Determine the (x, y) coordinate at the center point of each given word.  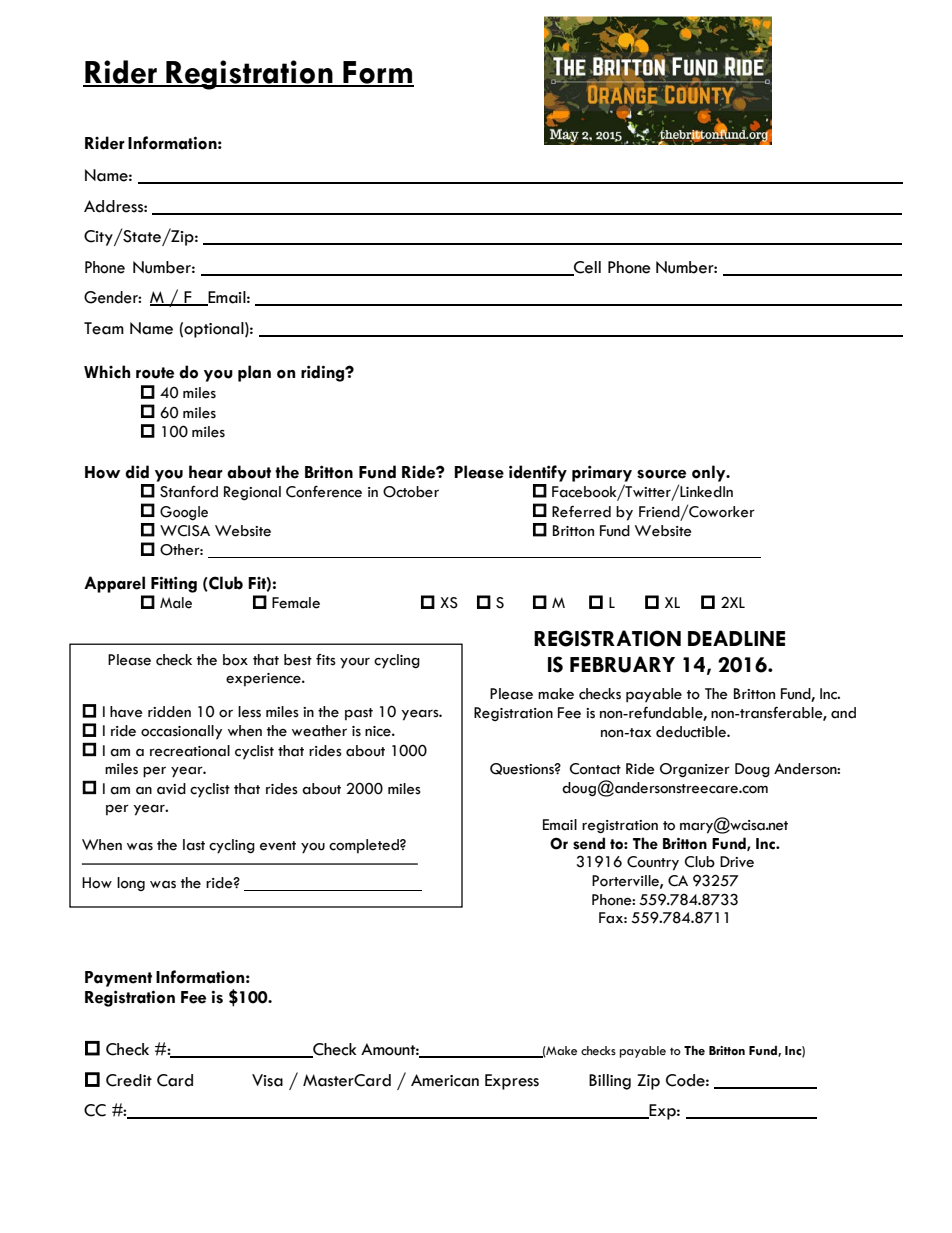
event (278, 846)
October (411, 492)
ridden (169, 712)
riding (324, 373)
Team (104, 328)
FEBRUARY (622, 664)
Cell (586, 268)
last (194, 845)
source (661, 474)
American (445, 1080)
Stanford (189, 492)
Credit (129, 1080)
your (355, 663)
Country (653, 863)
